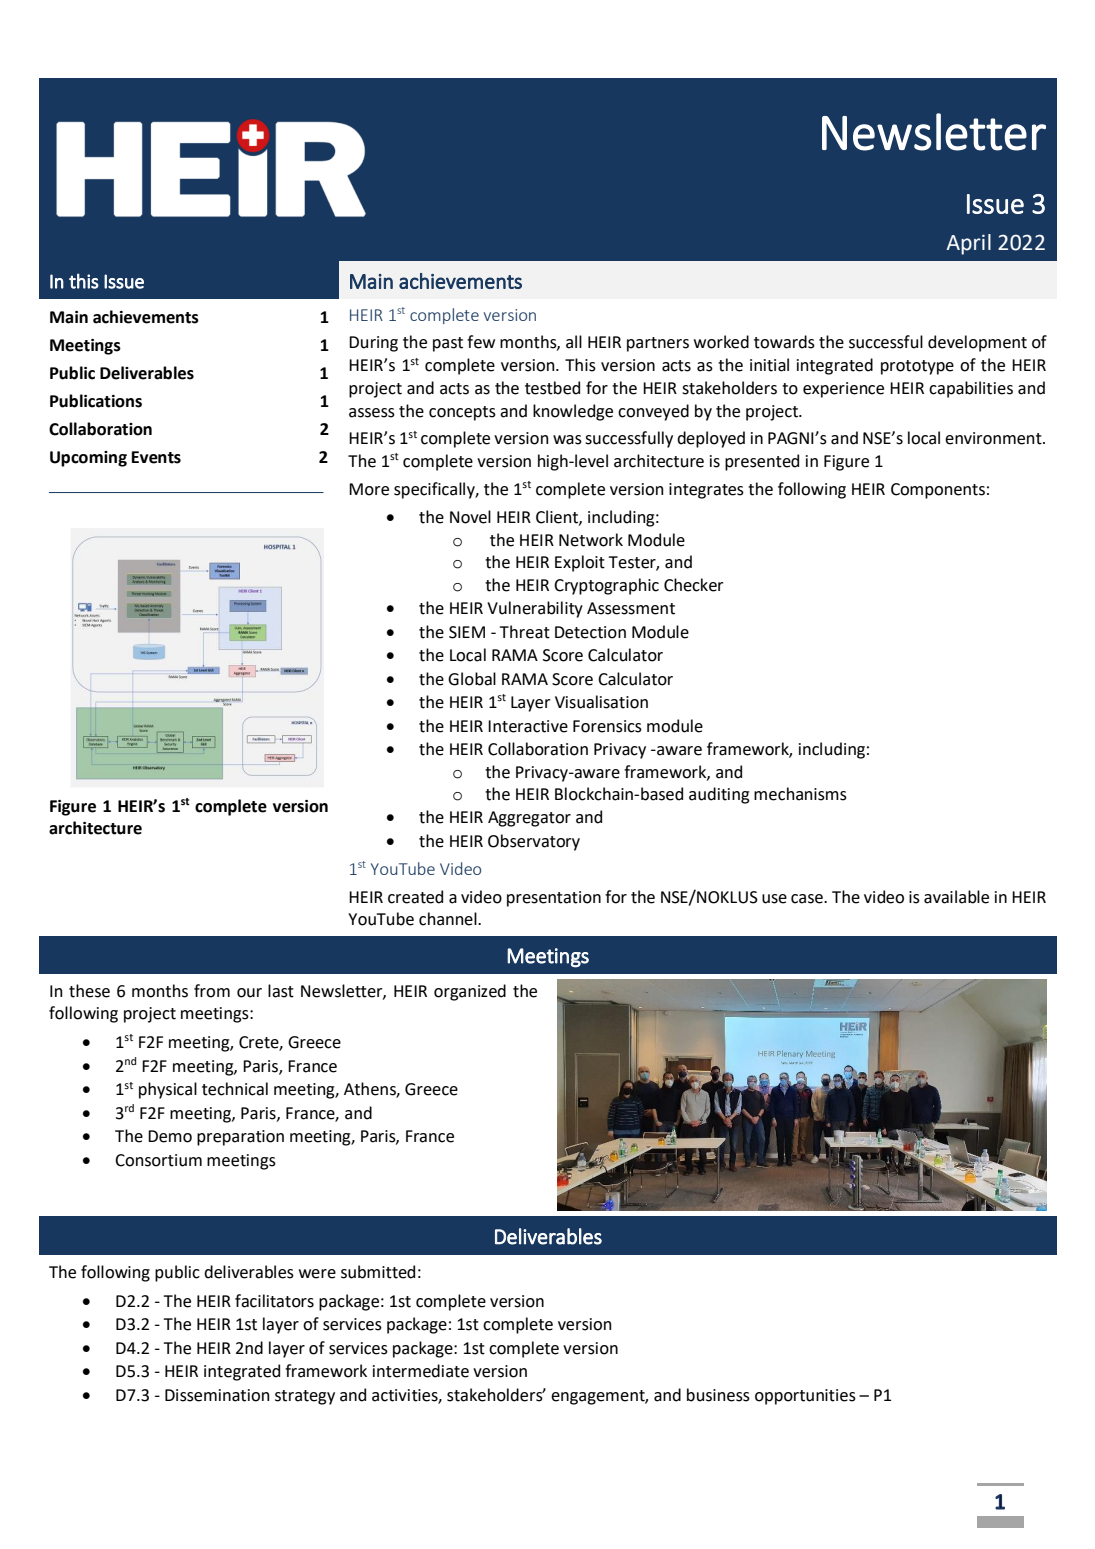 This page has height=1549, width=1095. I want to click on opportunities, so click(805, 1397).
